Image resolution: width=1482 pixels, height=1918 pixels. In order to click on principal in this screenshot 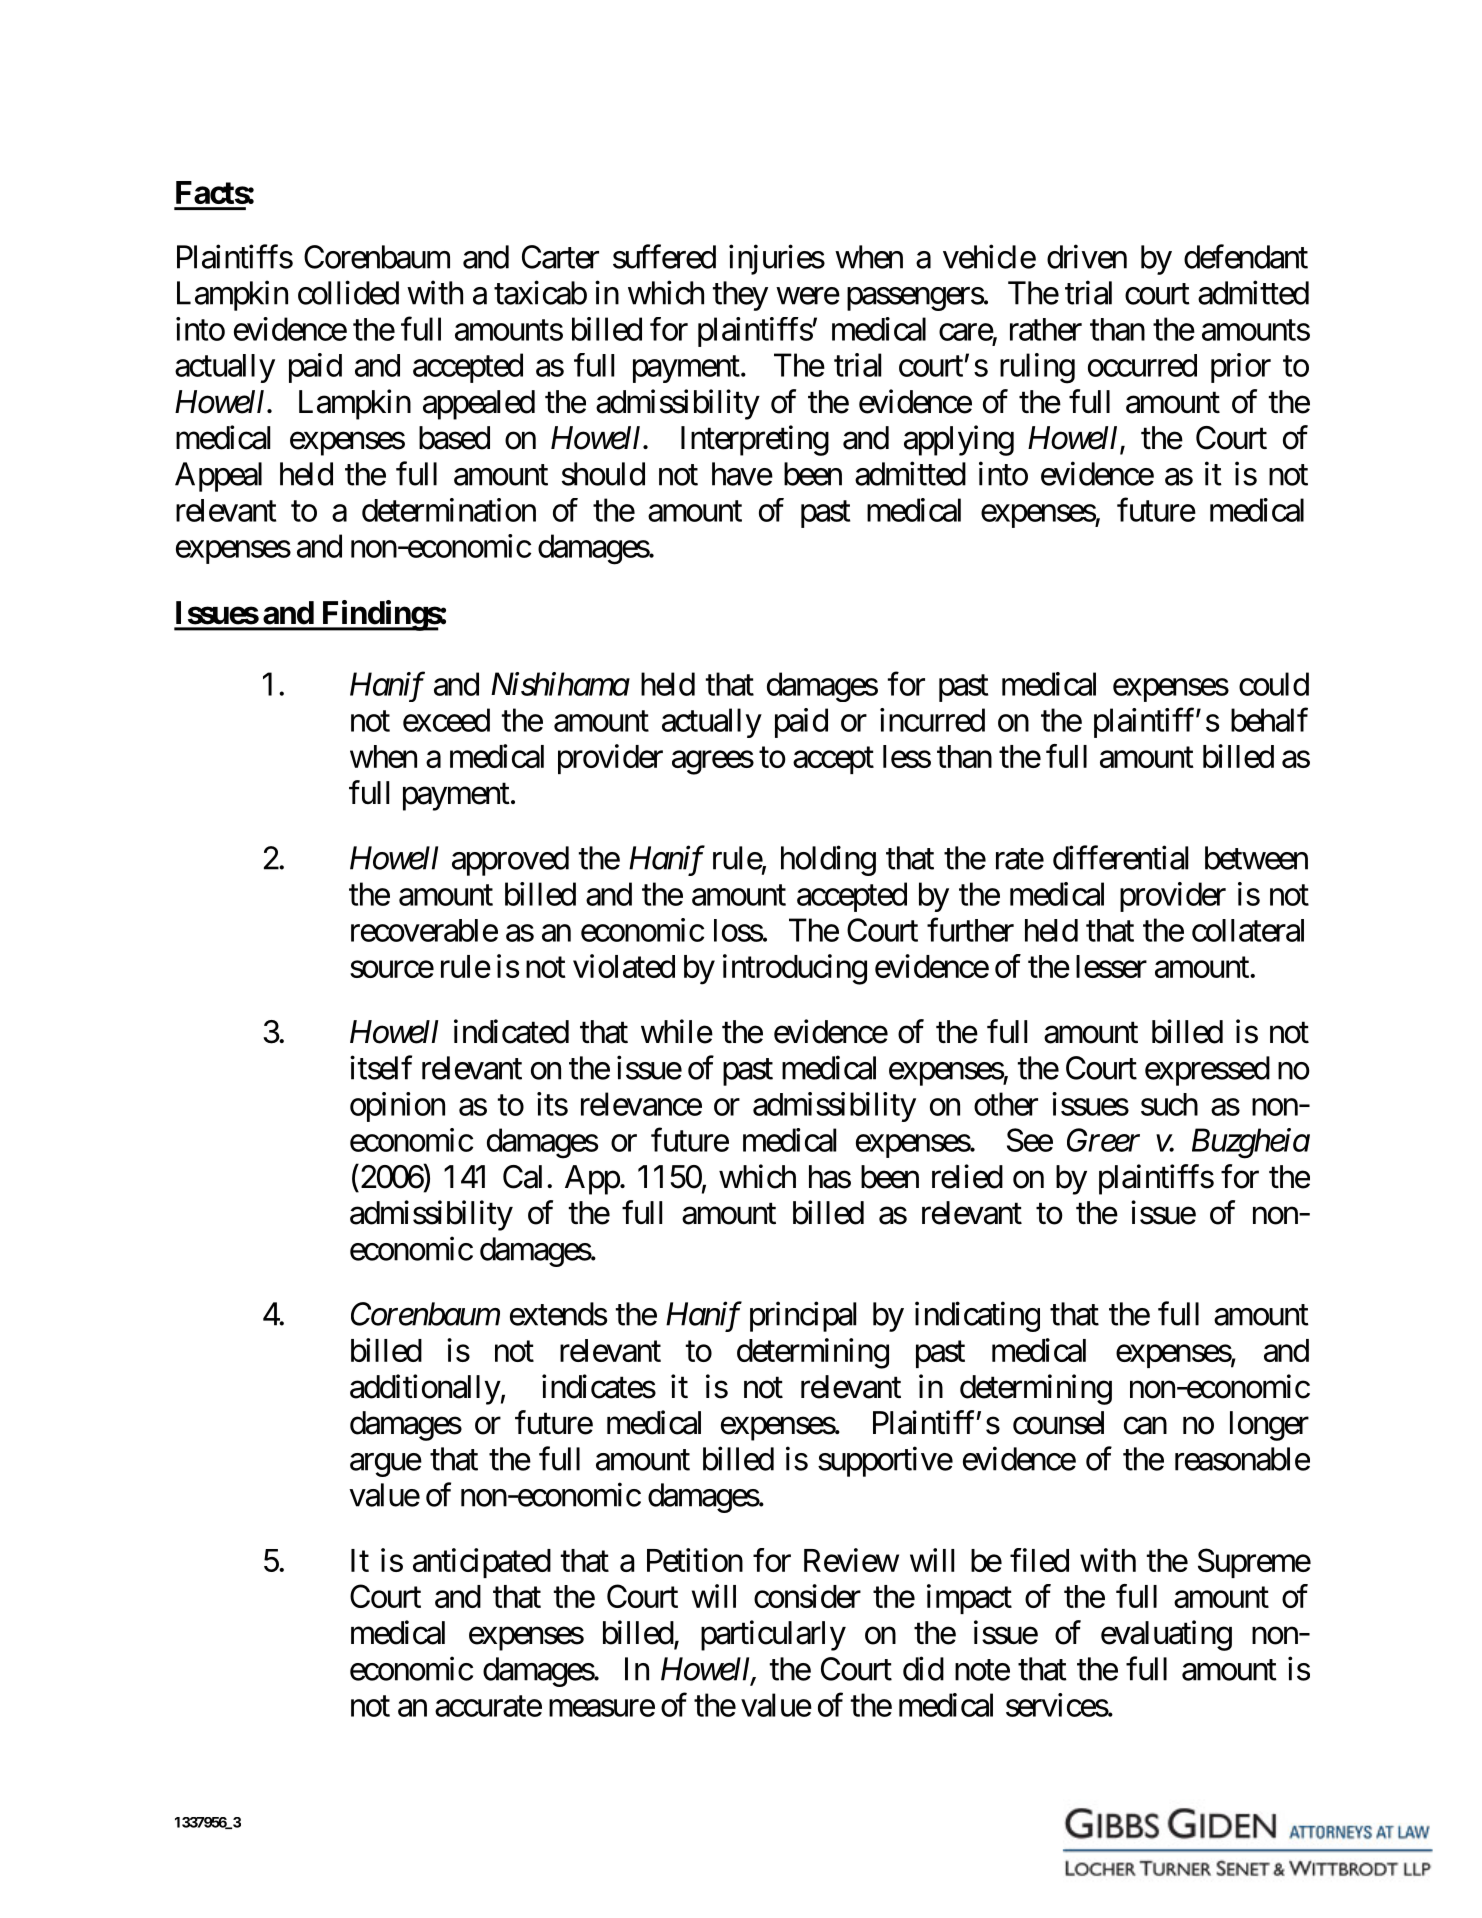, I will do `click(803, 1316)`.
